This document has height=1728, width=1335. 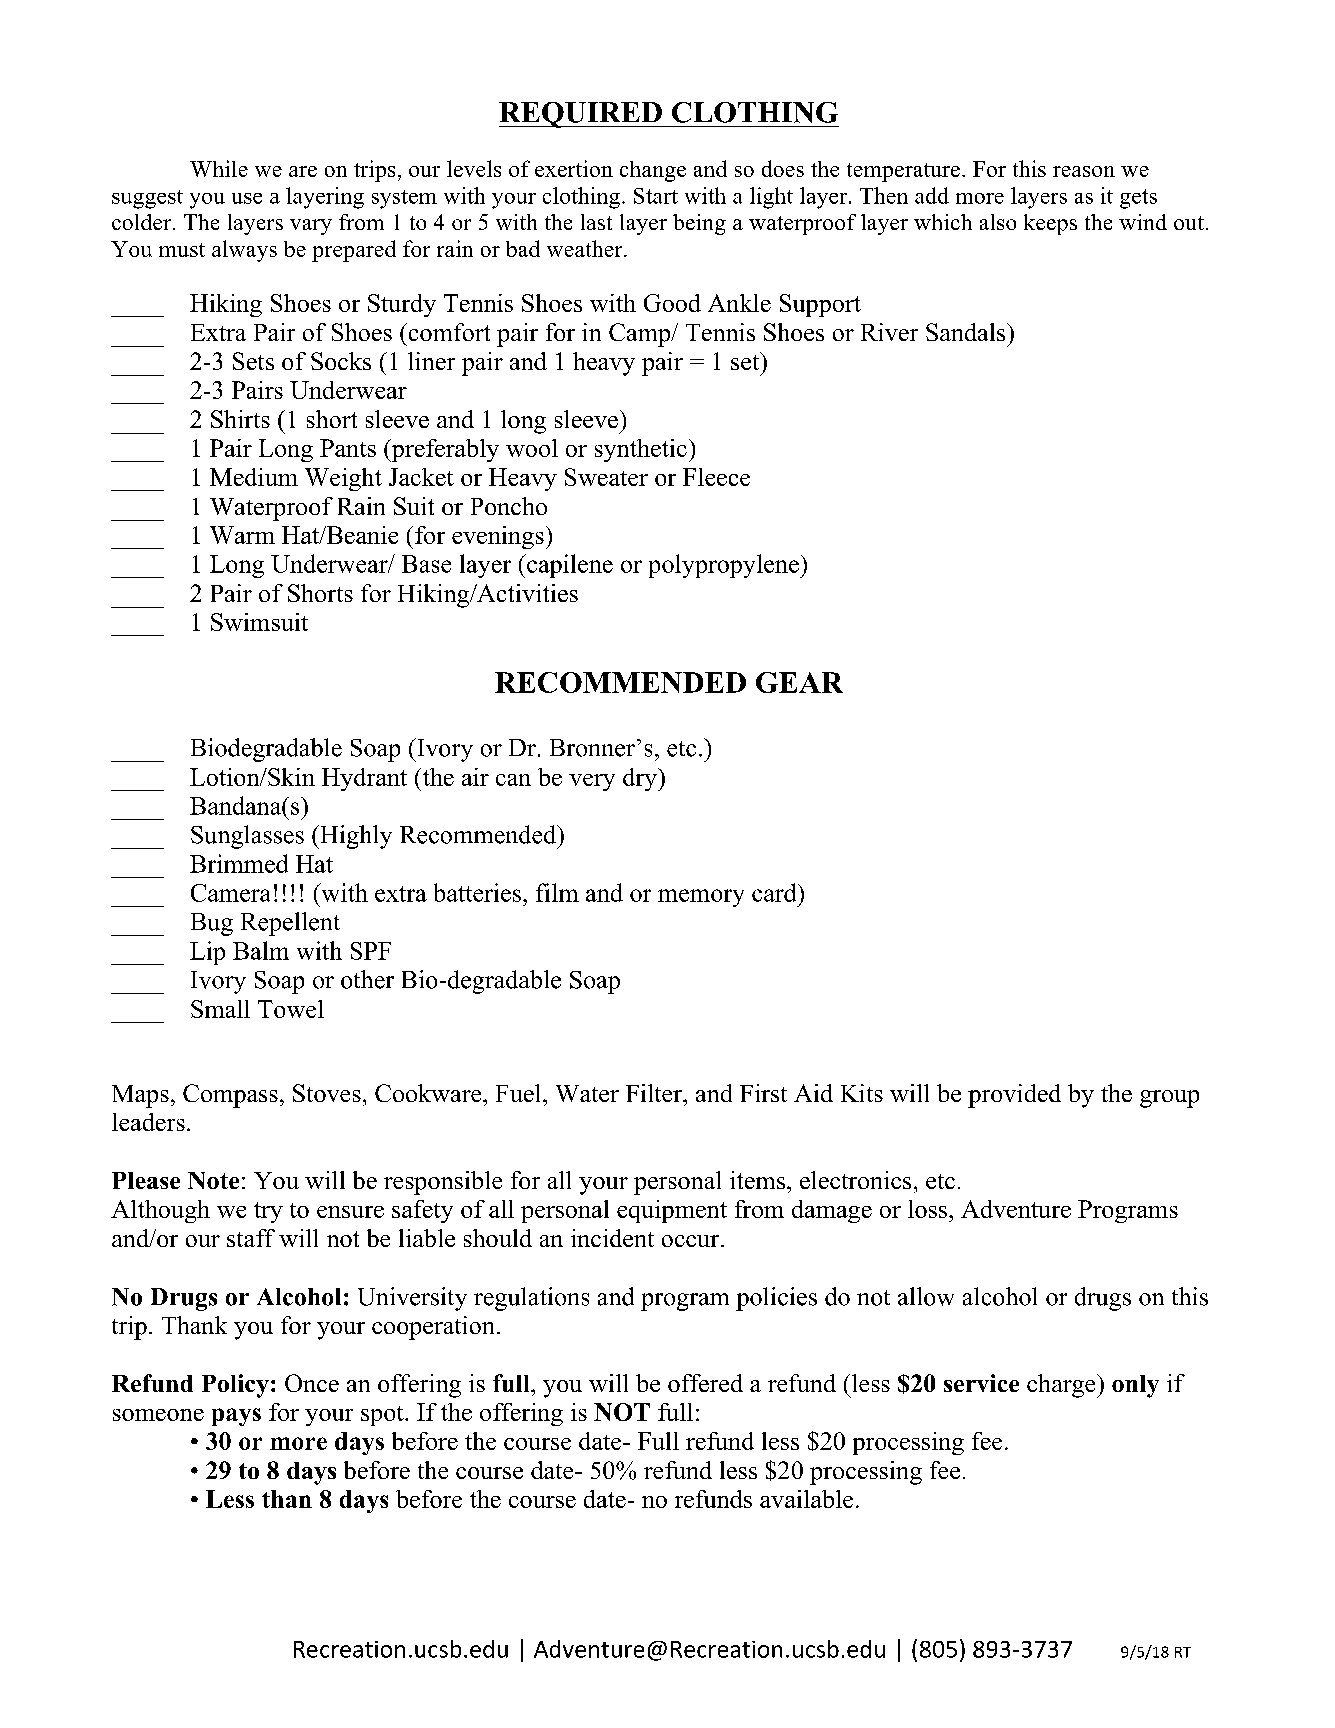 I want to click on reason, so click(x=1084, y=171).
